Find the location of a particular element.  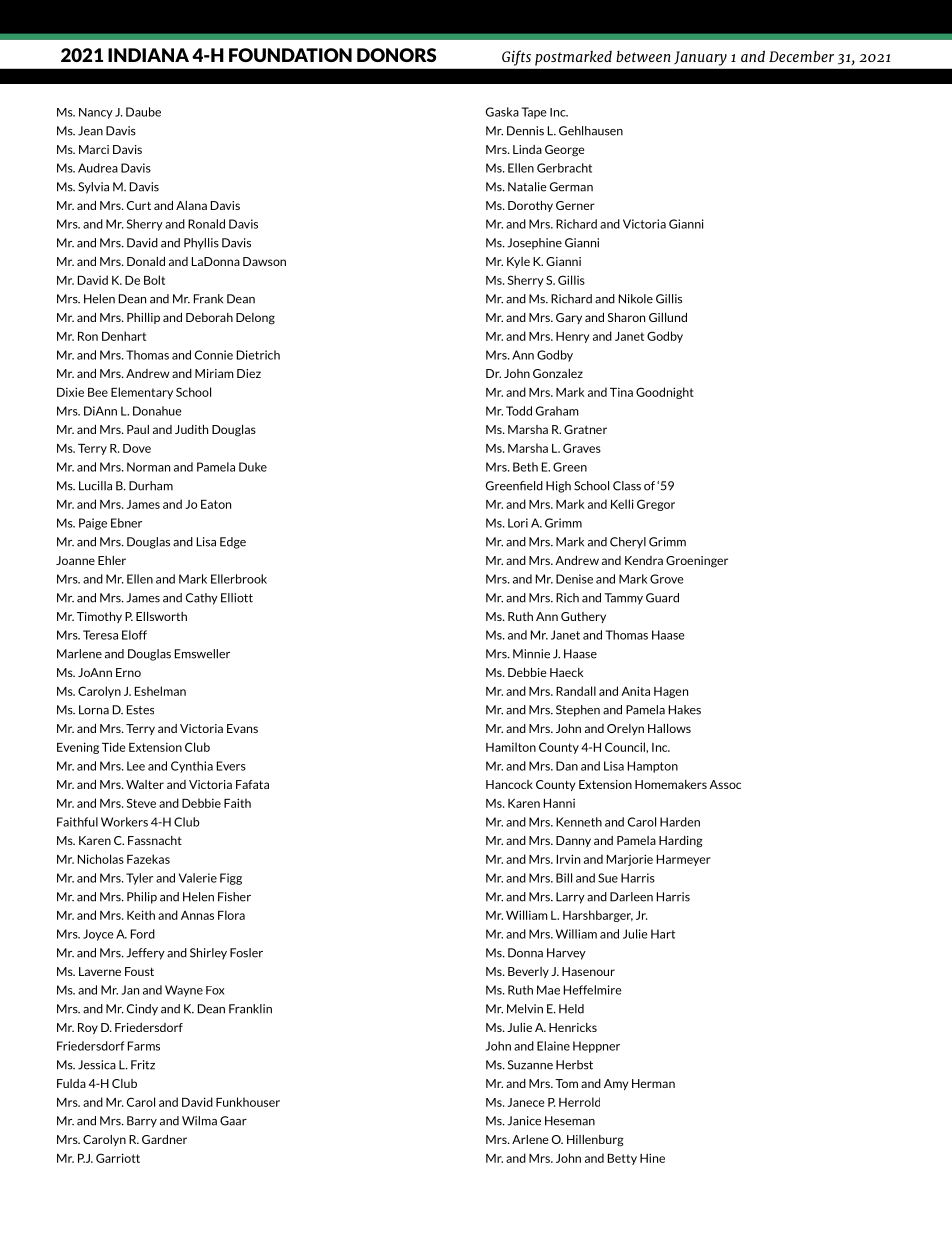

Hancock is located at coordinates (509, 784).
